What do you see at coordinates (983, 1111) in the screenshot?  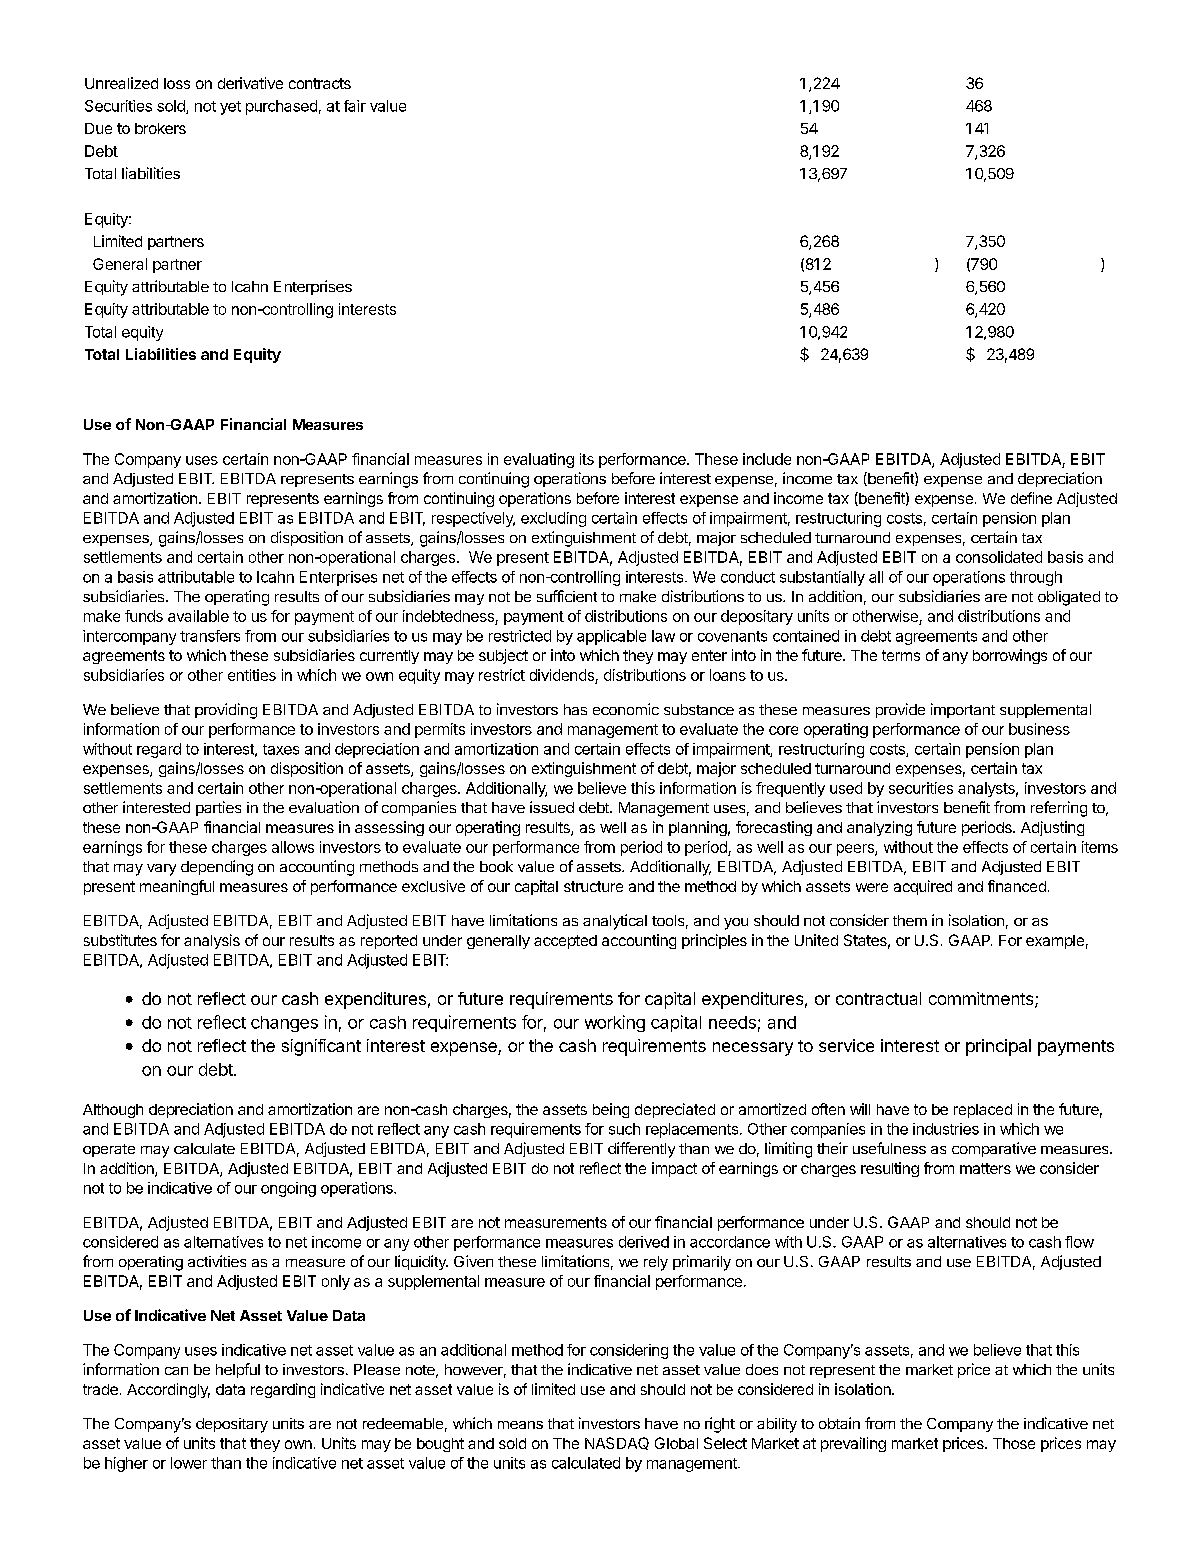 I see `replaced` at bounding box center [983, 1111].
